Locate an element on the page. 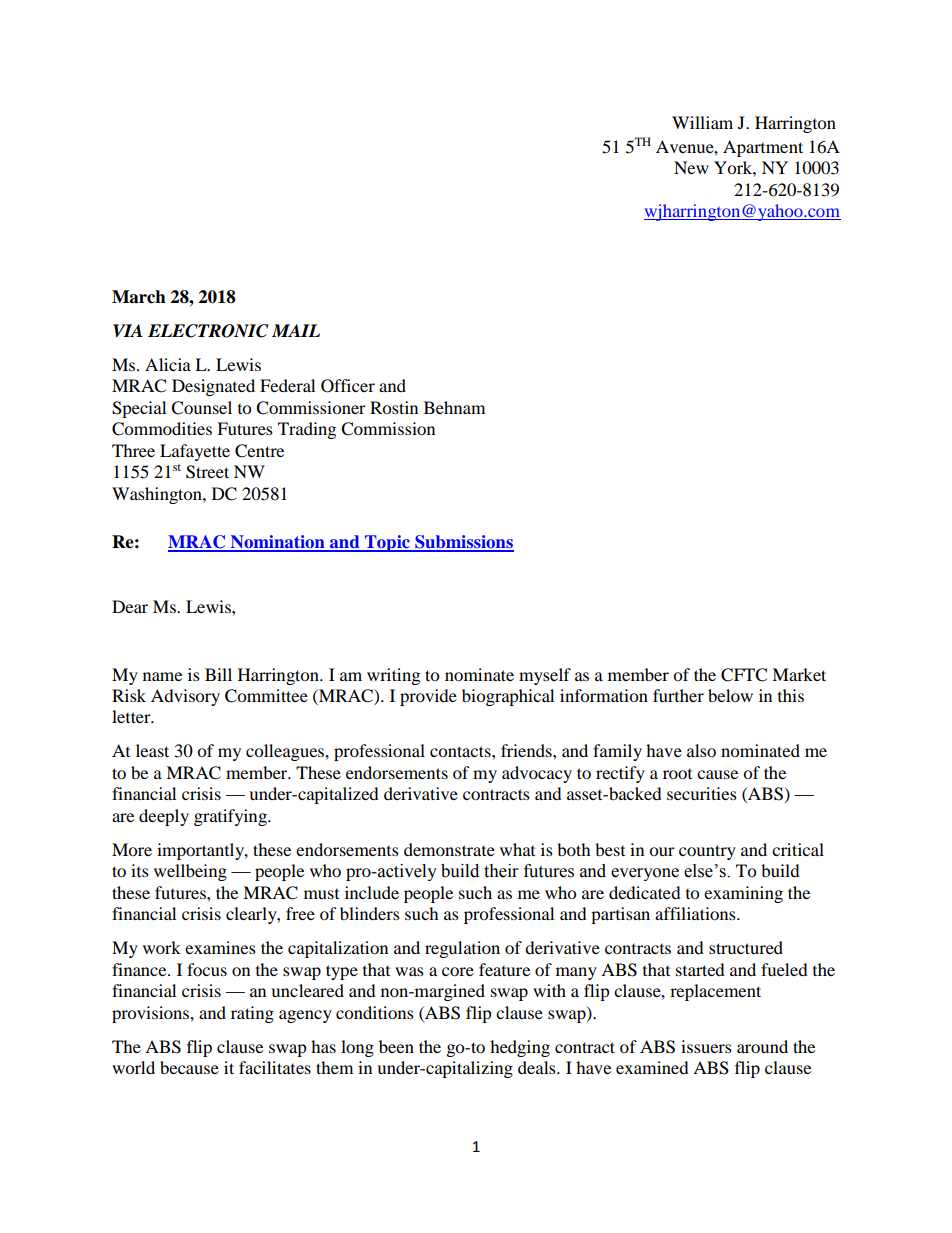 The height and width of the document is (1233, 952). rating is located at coordinates (252, 1014).
